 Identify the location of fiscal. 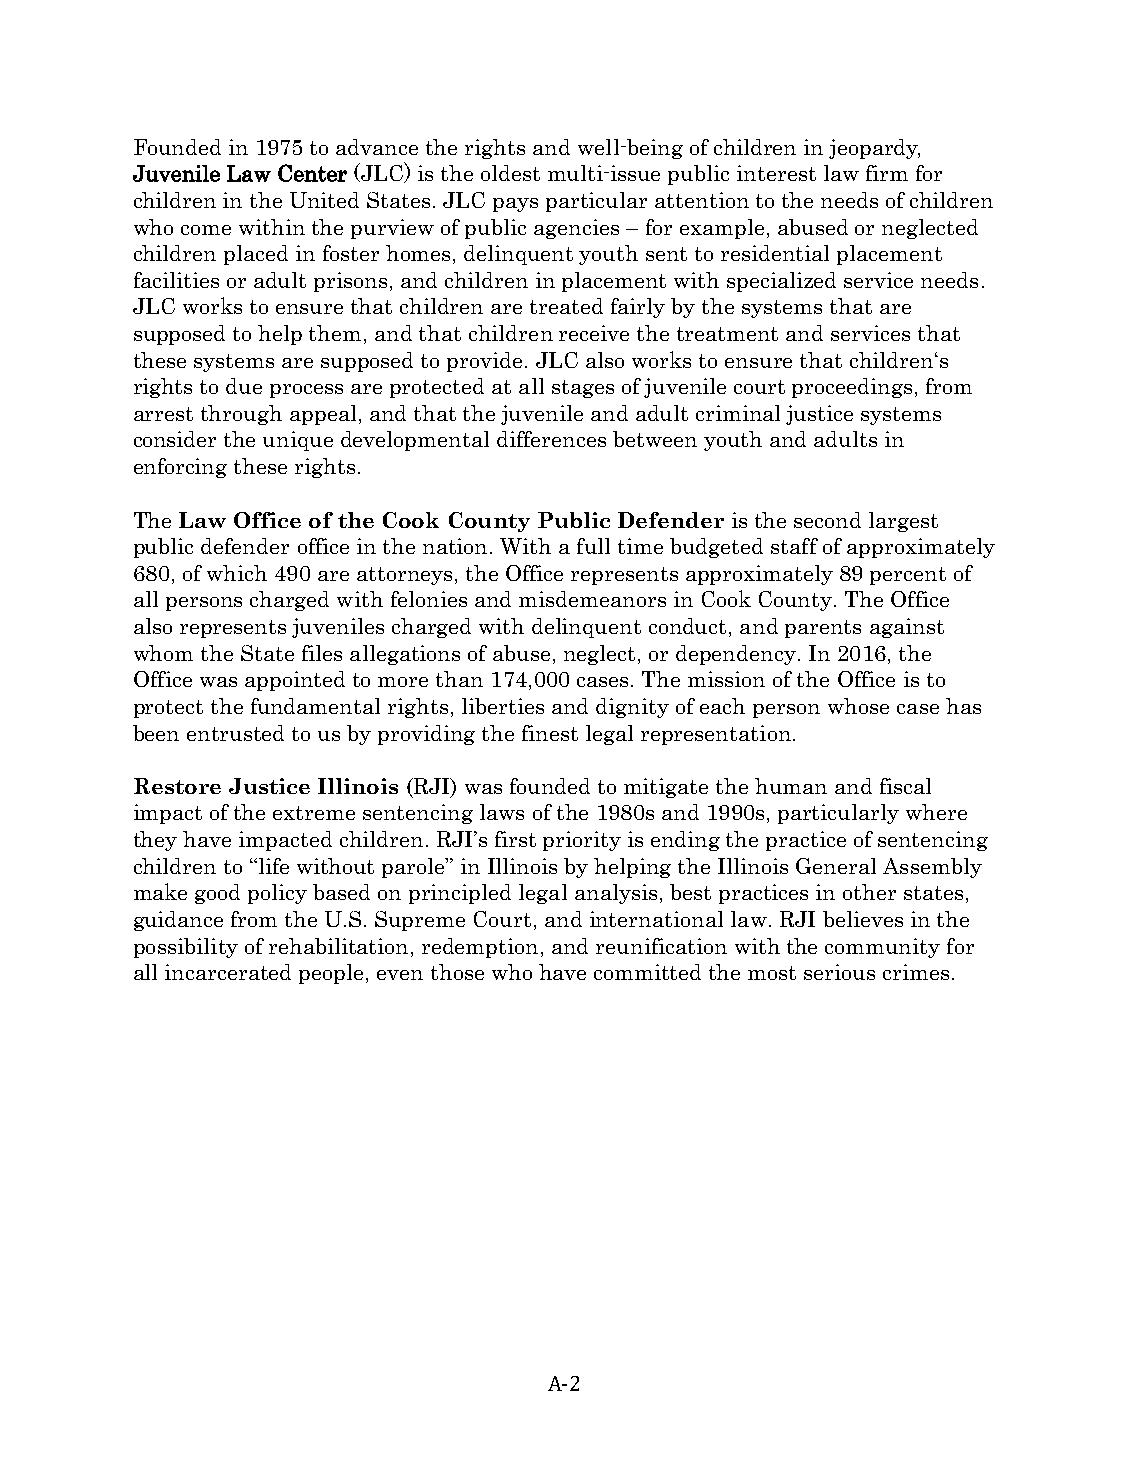
(905, 786).
